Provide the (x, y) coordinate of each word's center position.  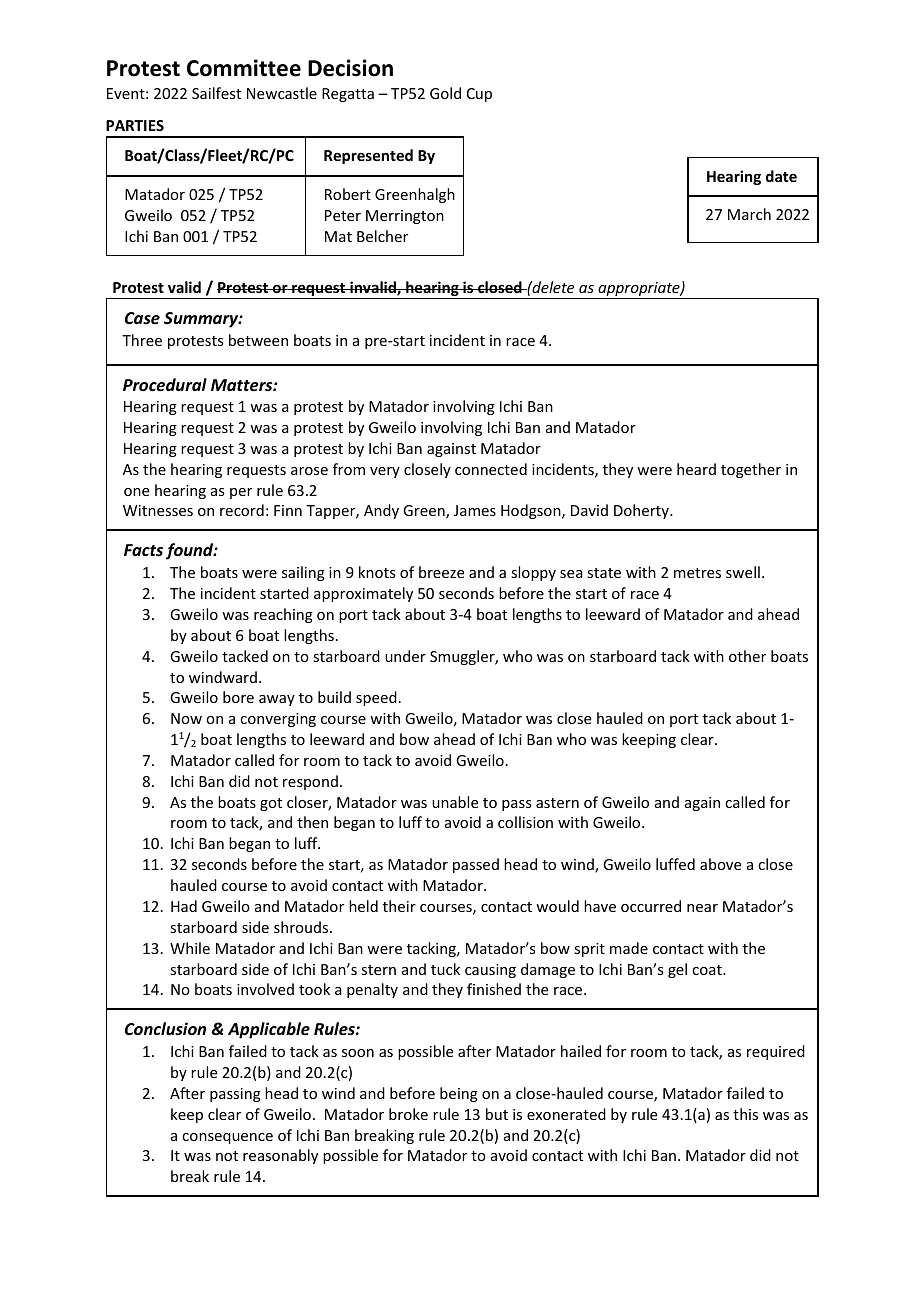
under (405, 656)
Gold (445, 93)
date (781, 176)
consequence (227, 1138)
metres (697, 573)
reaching (283, 615)
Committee (244, 68)
